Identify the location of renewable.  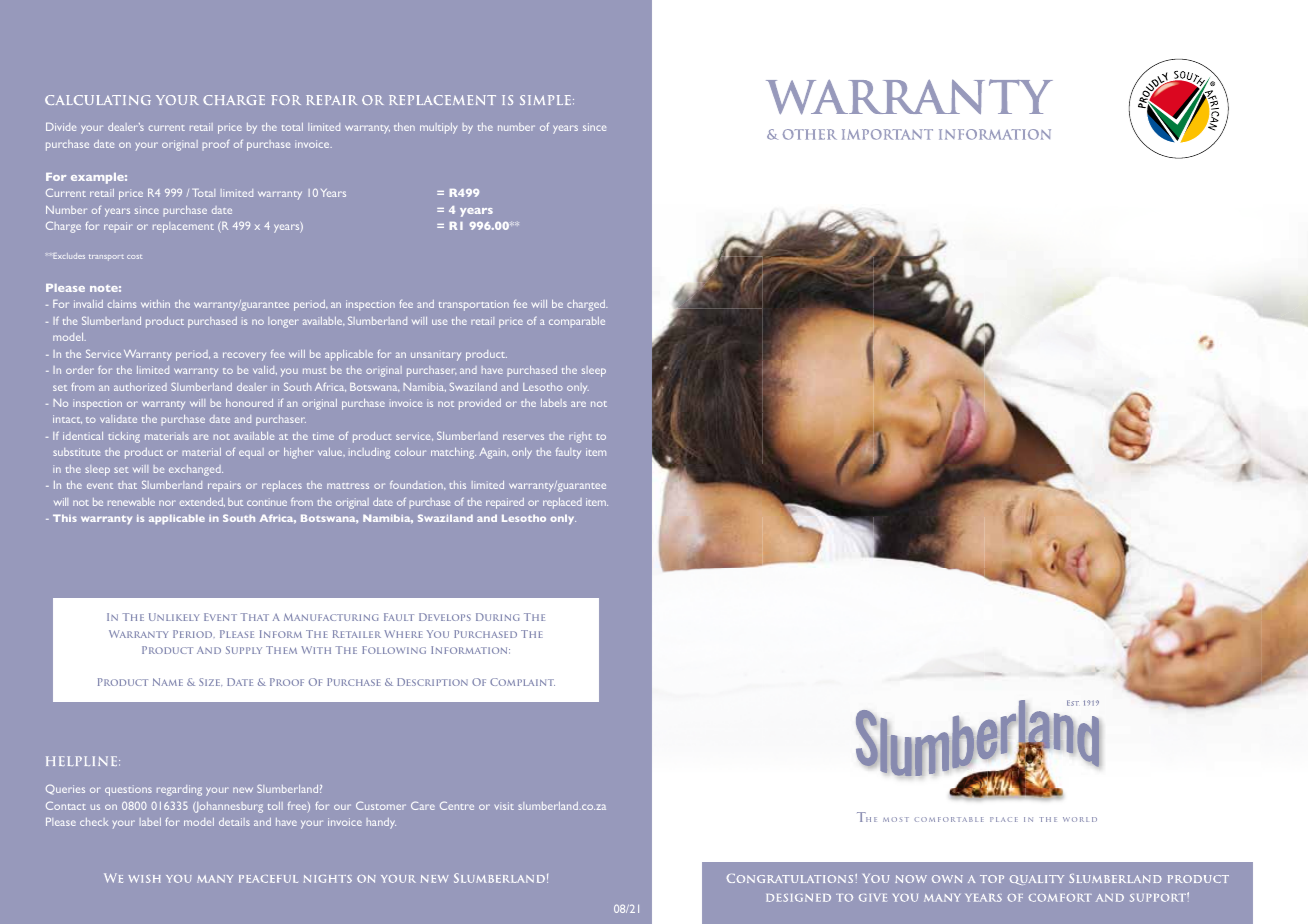
(131, 502).
